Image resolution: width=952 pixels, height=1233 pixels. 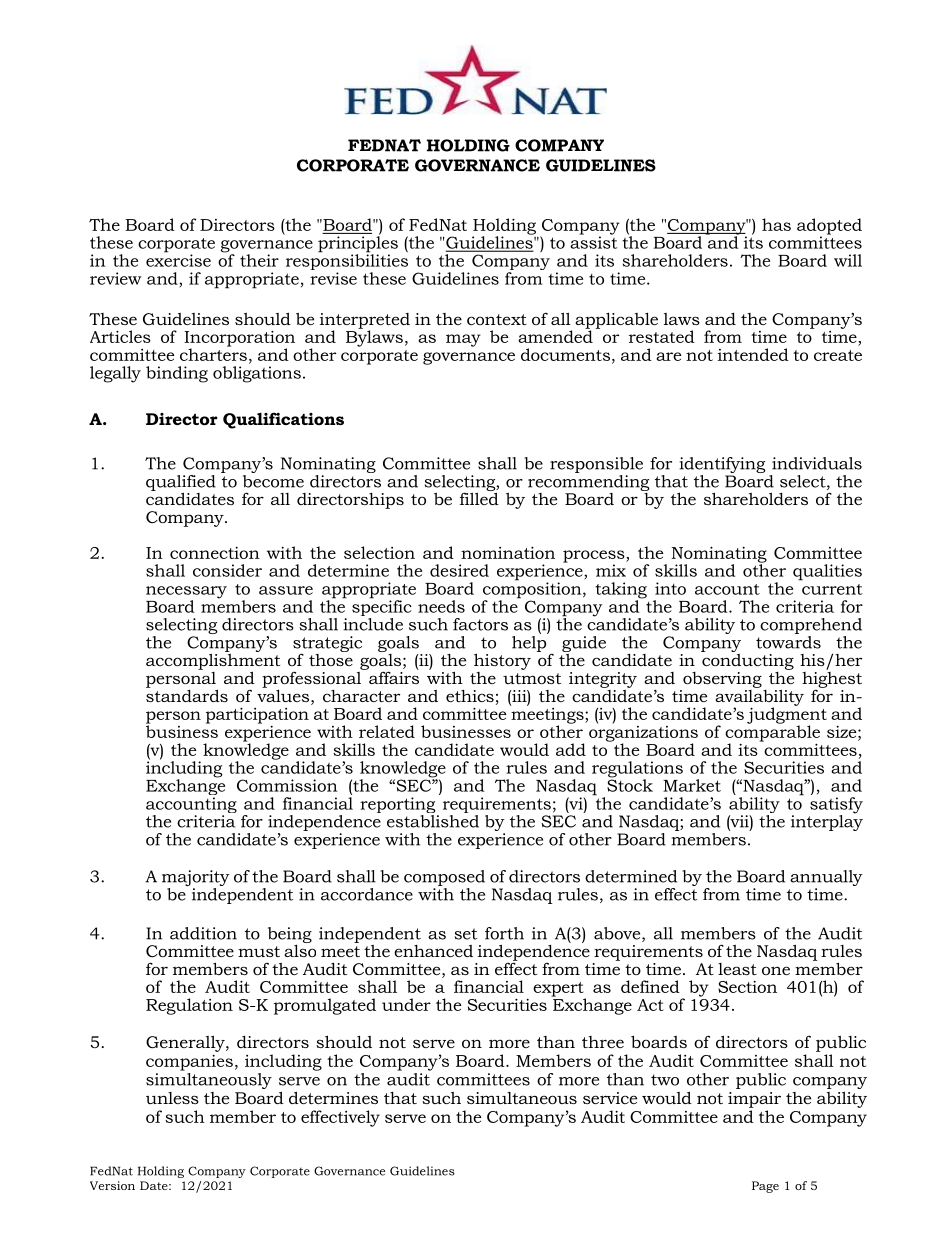 I want to click on context, so click(x=497, y=319).
